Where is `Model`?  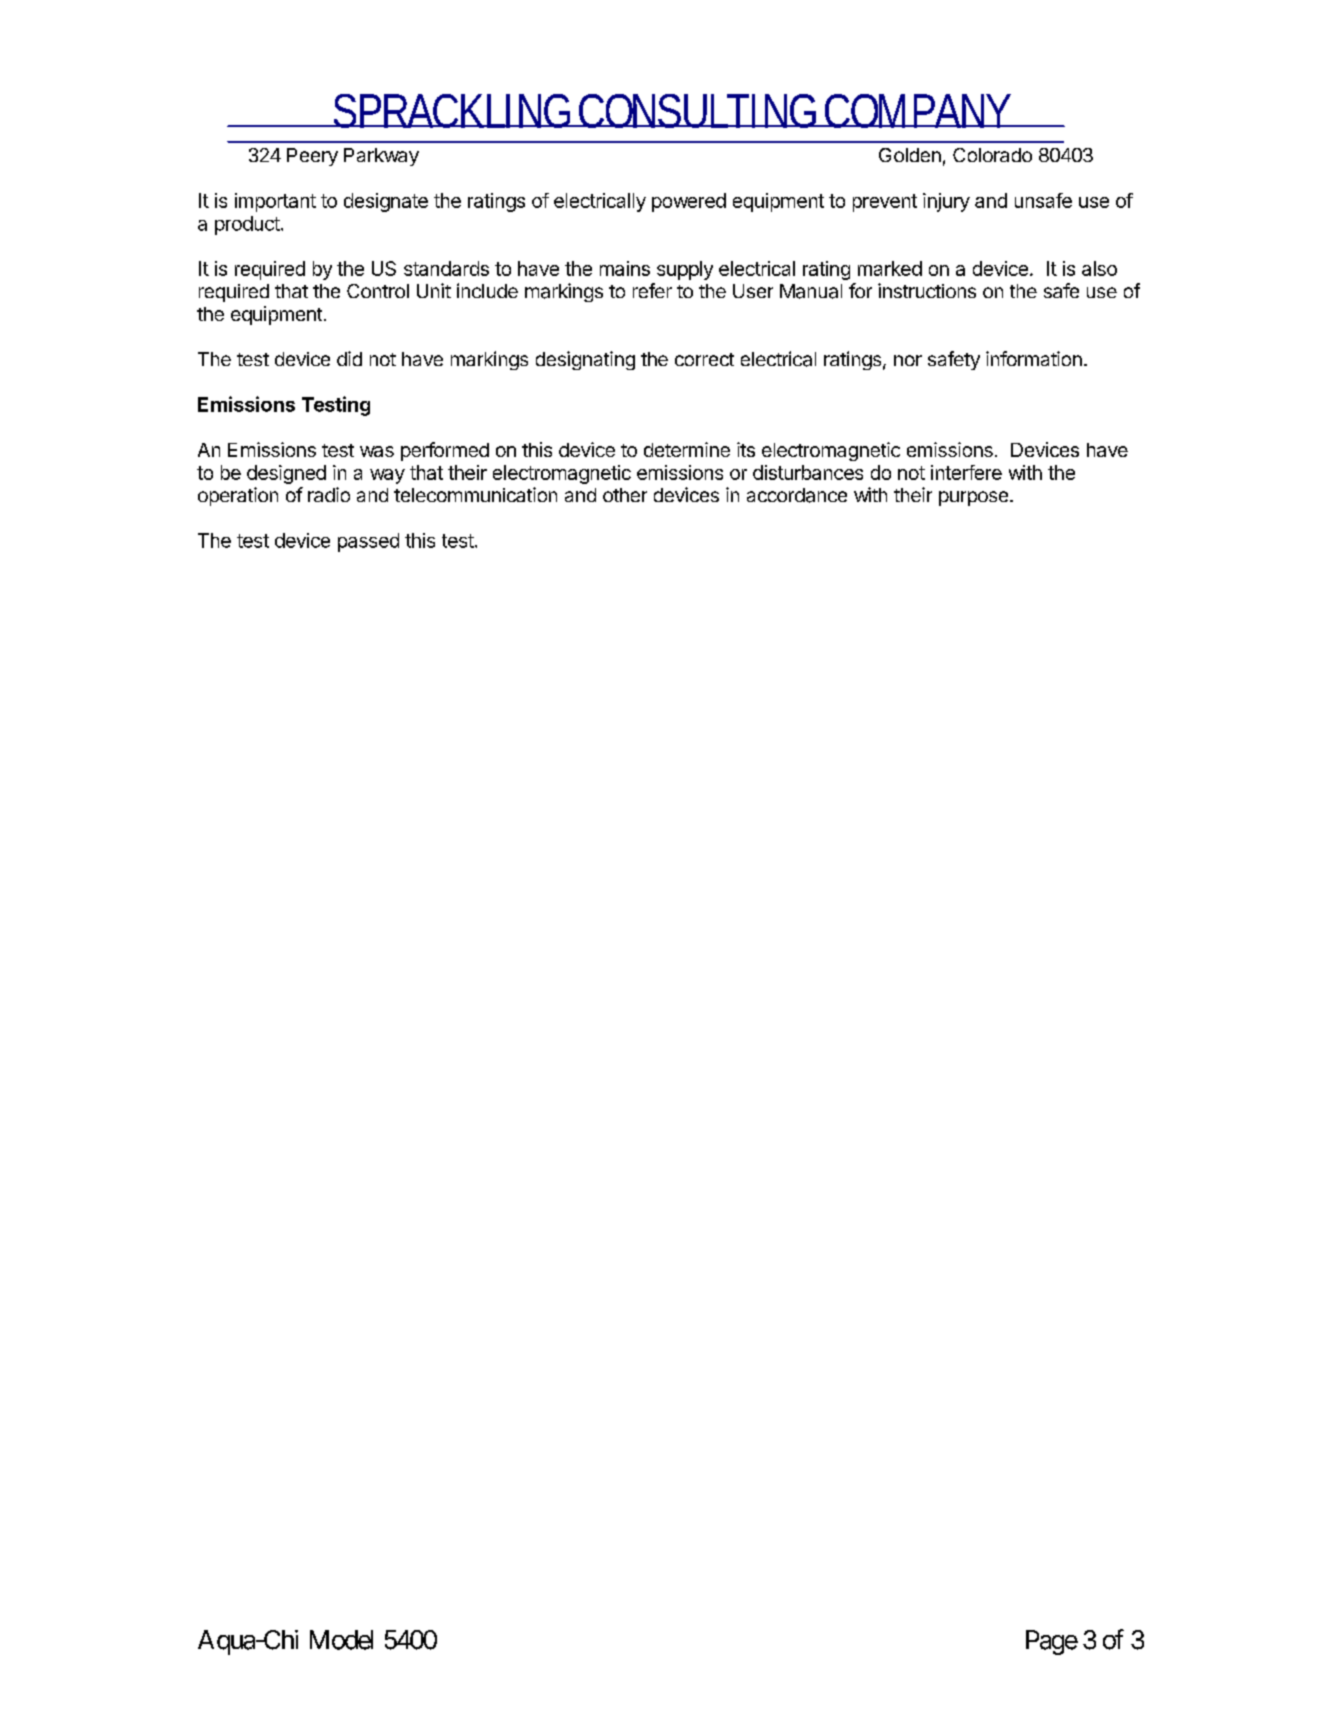 Model is located at coordinates (341, 1640).
